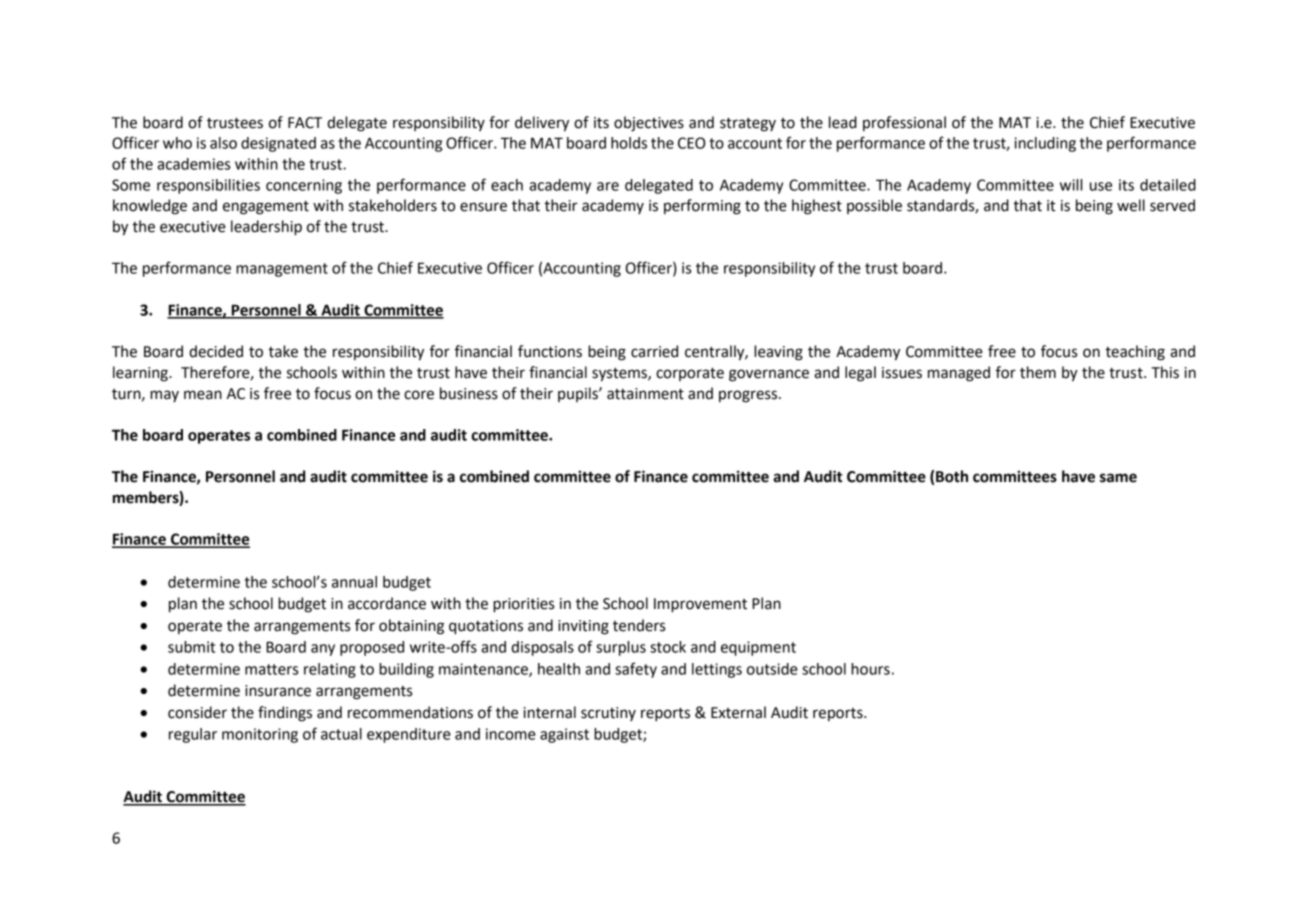  I want to click on holds, so click(629, 143).
